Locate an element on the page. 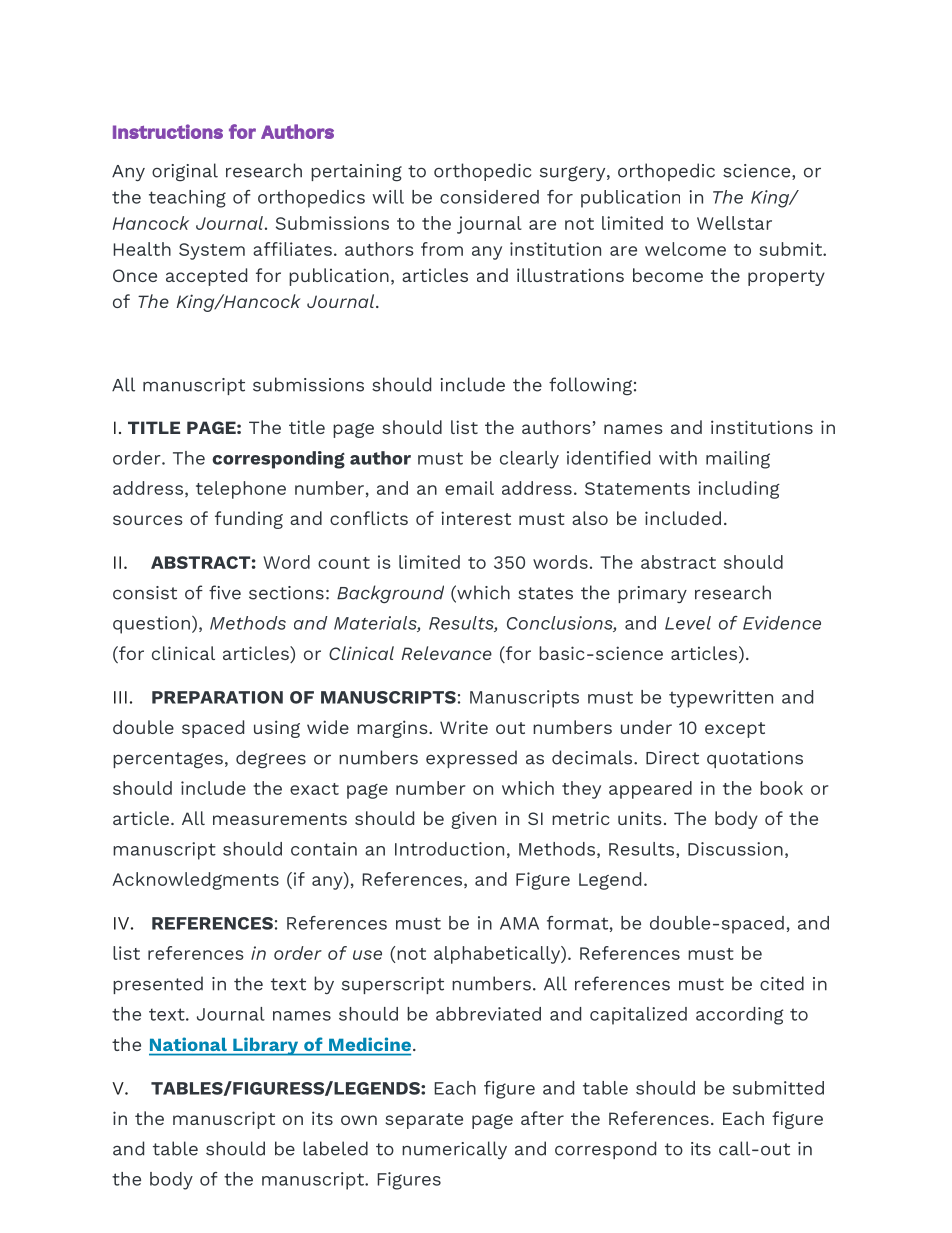 The image size is (952, 1233). Relevance is located at coordinates (446, 653).
